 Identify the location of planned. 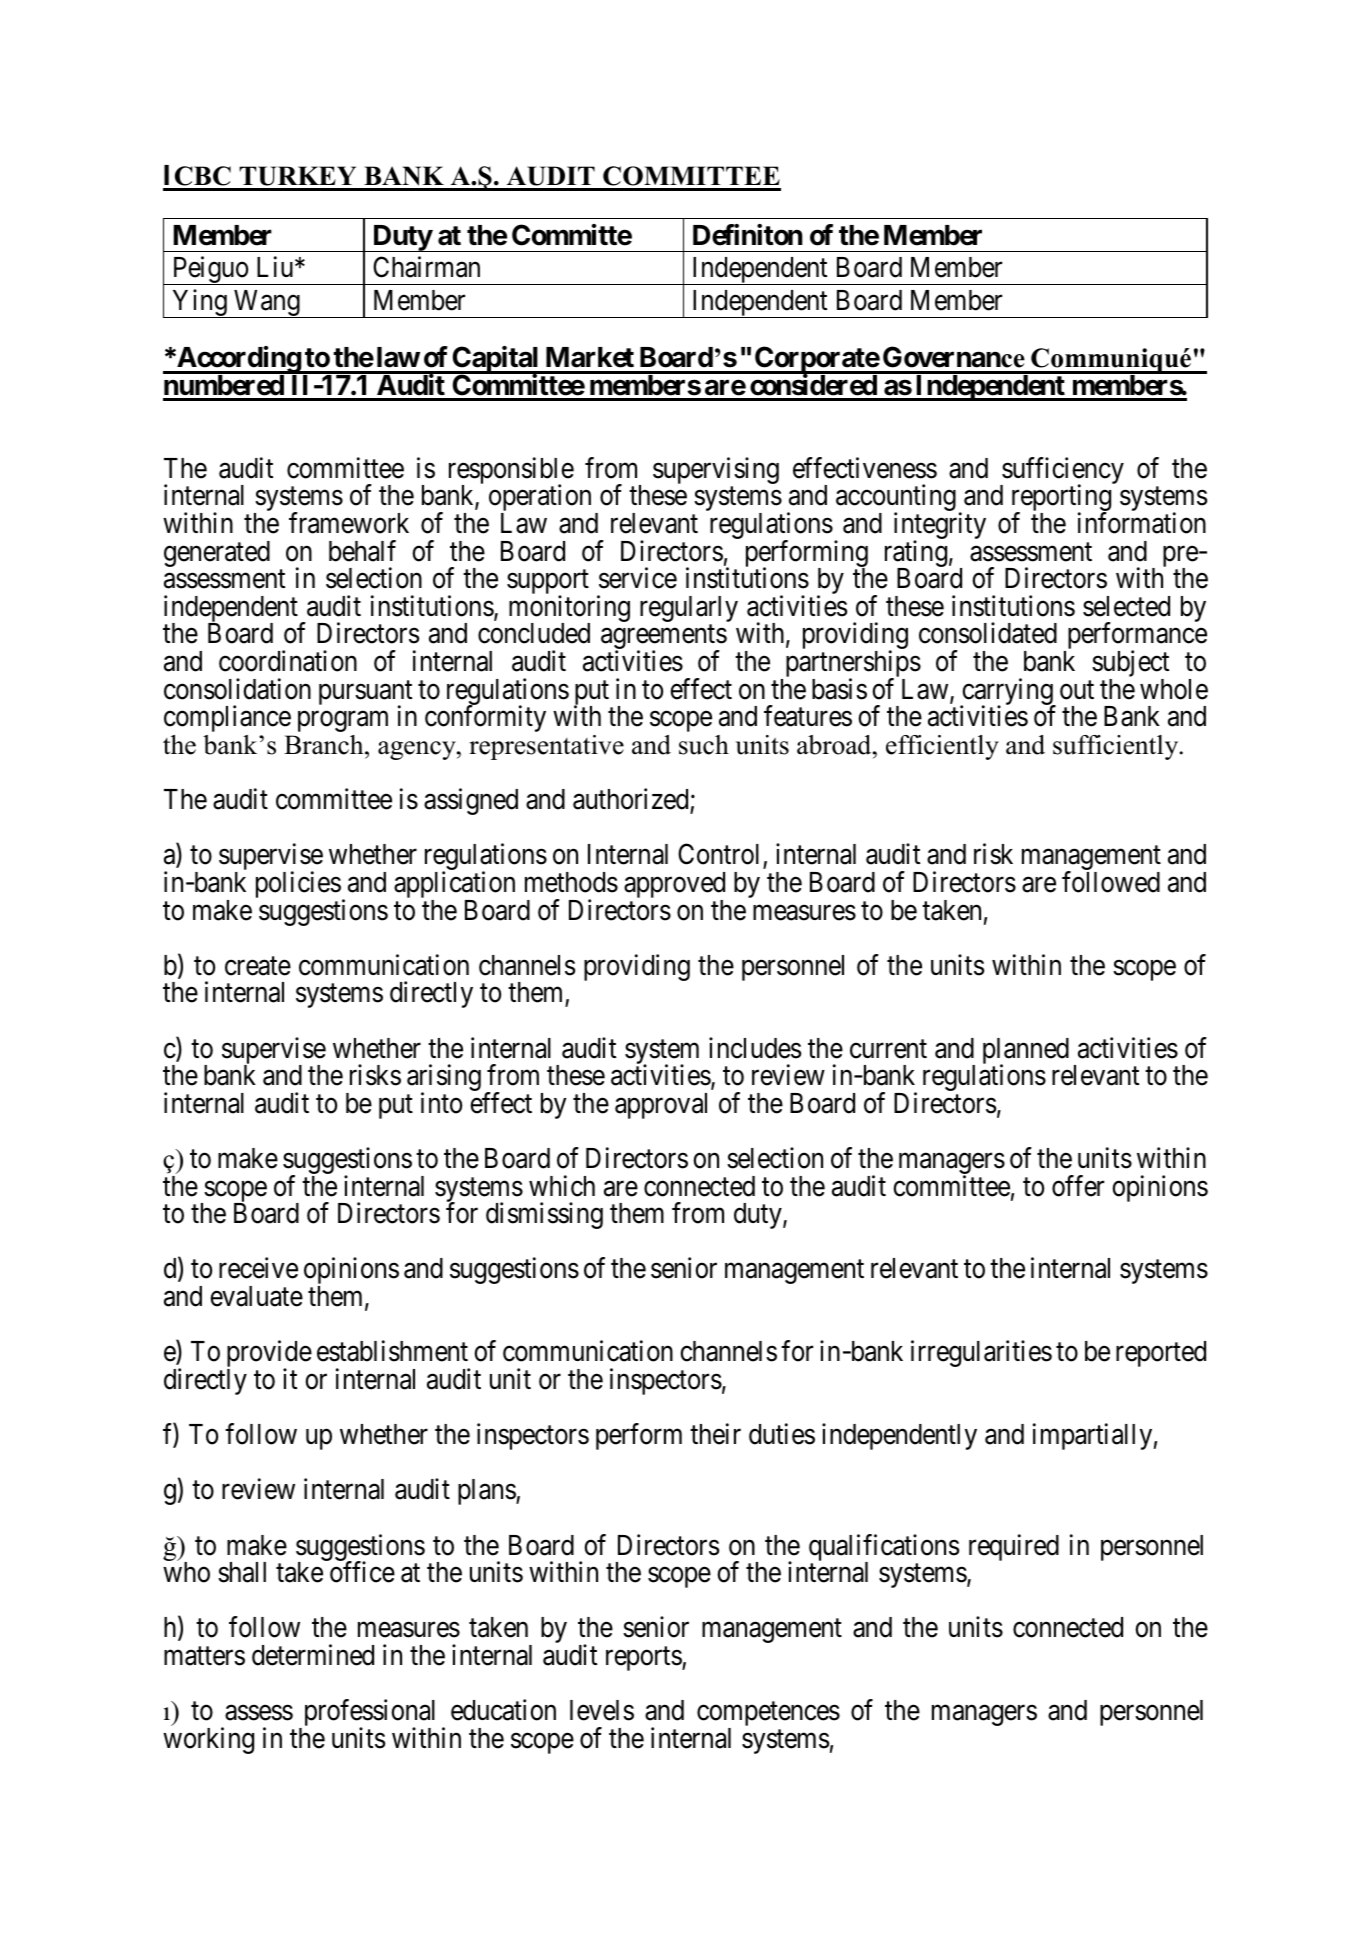
(1026, 1052).
